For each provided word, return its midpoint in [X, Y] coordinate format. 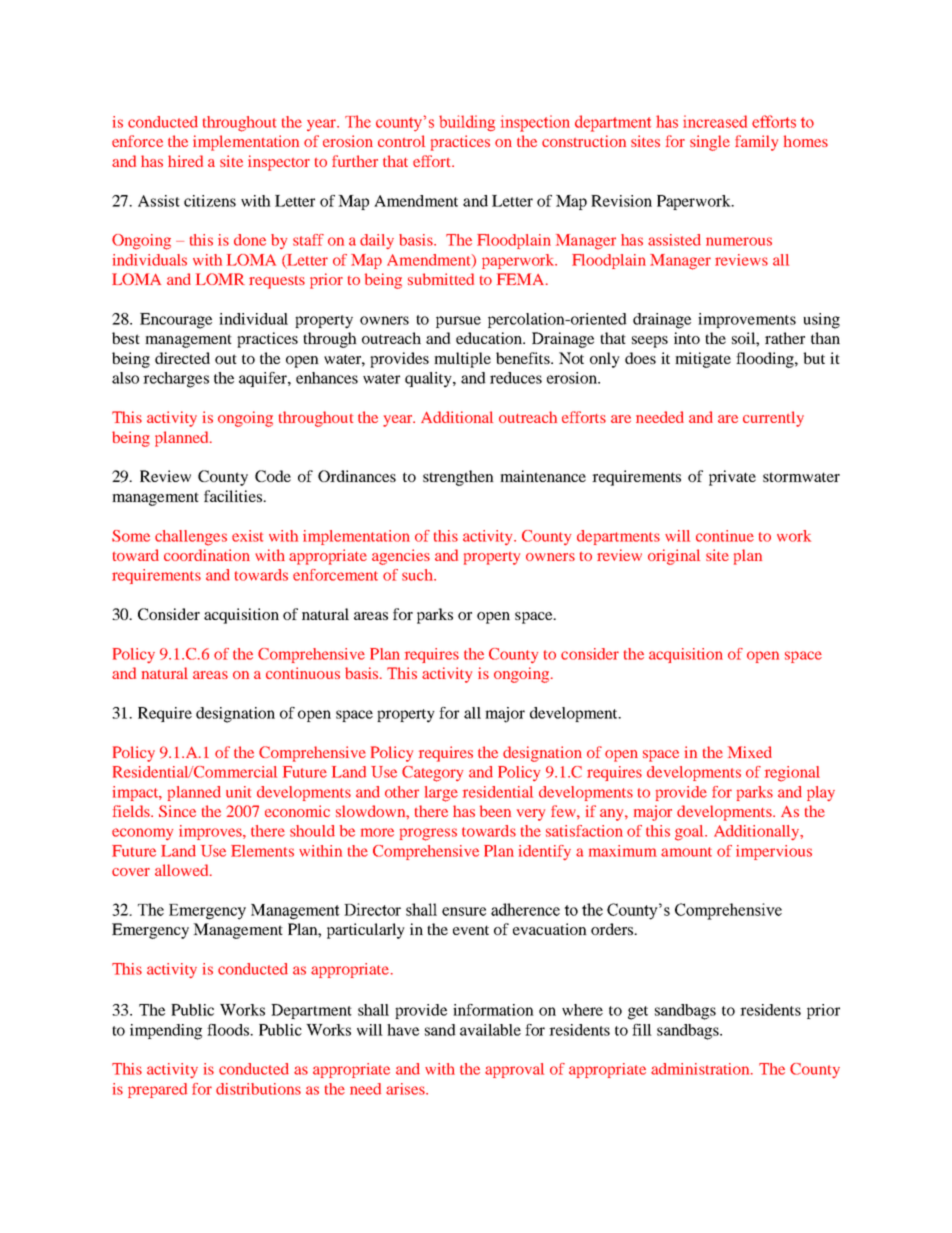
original [674, 557]
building [467, 123]
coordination [207, 555]
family [756, 143]
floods [229, 1030]
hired [185, 161]
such [418, 575]
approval [514, 1070]
